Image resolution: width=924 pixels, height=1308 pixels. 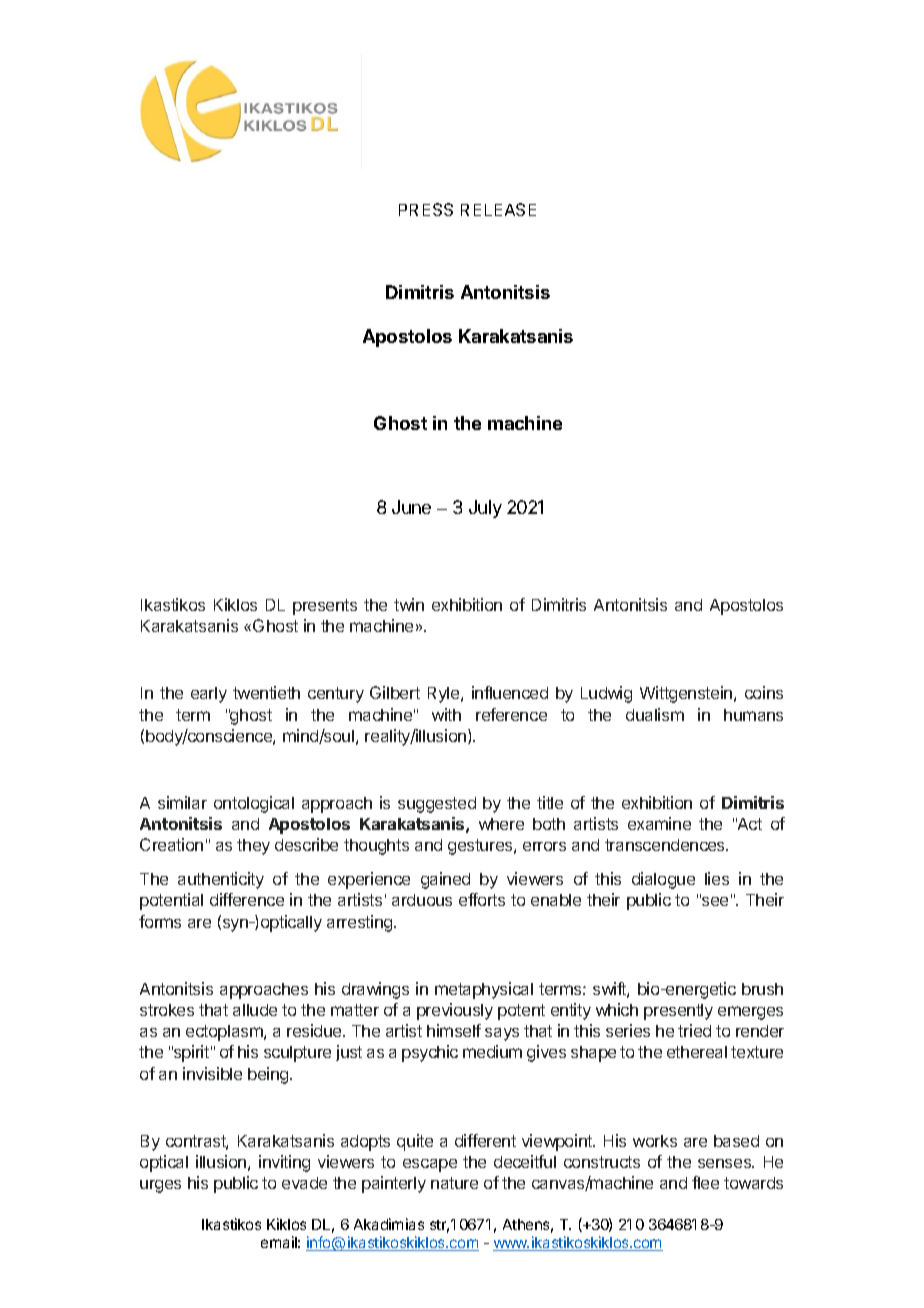 What do you see at coordinates (498, 209) in the image?
I see `RELEASE` at bounding box center [498, 209].
